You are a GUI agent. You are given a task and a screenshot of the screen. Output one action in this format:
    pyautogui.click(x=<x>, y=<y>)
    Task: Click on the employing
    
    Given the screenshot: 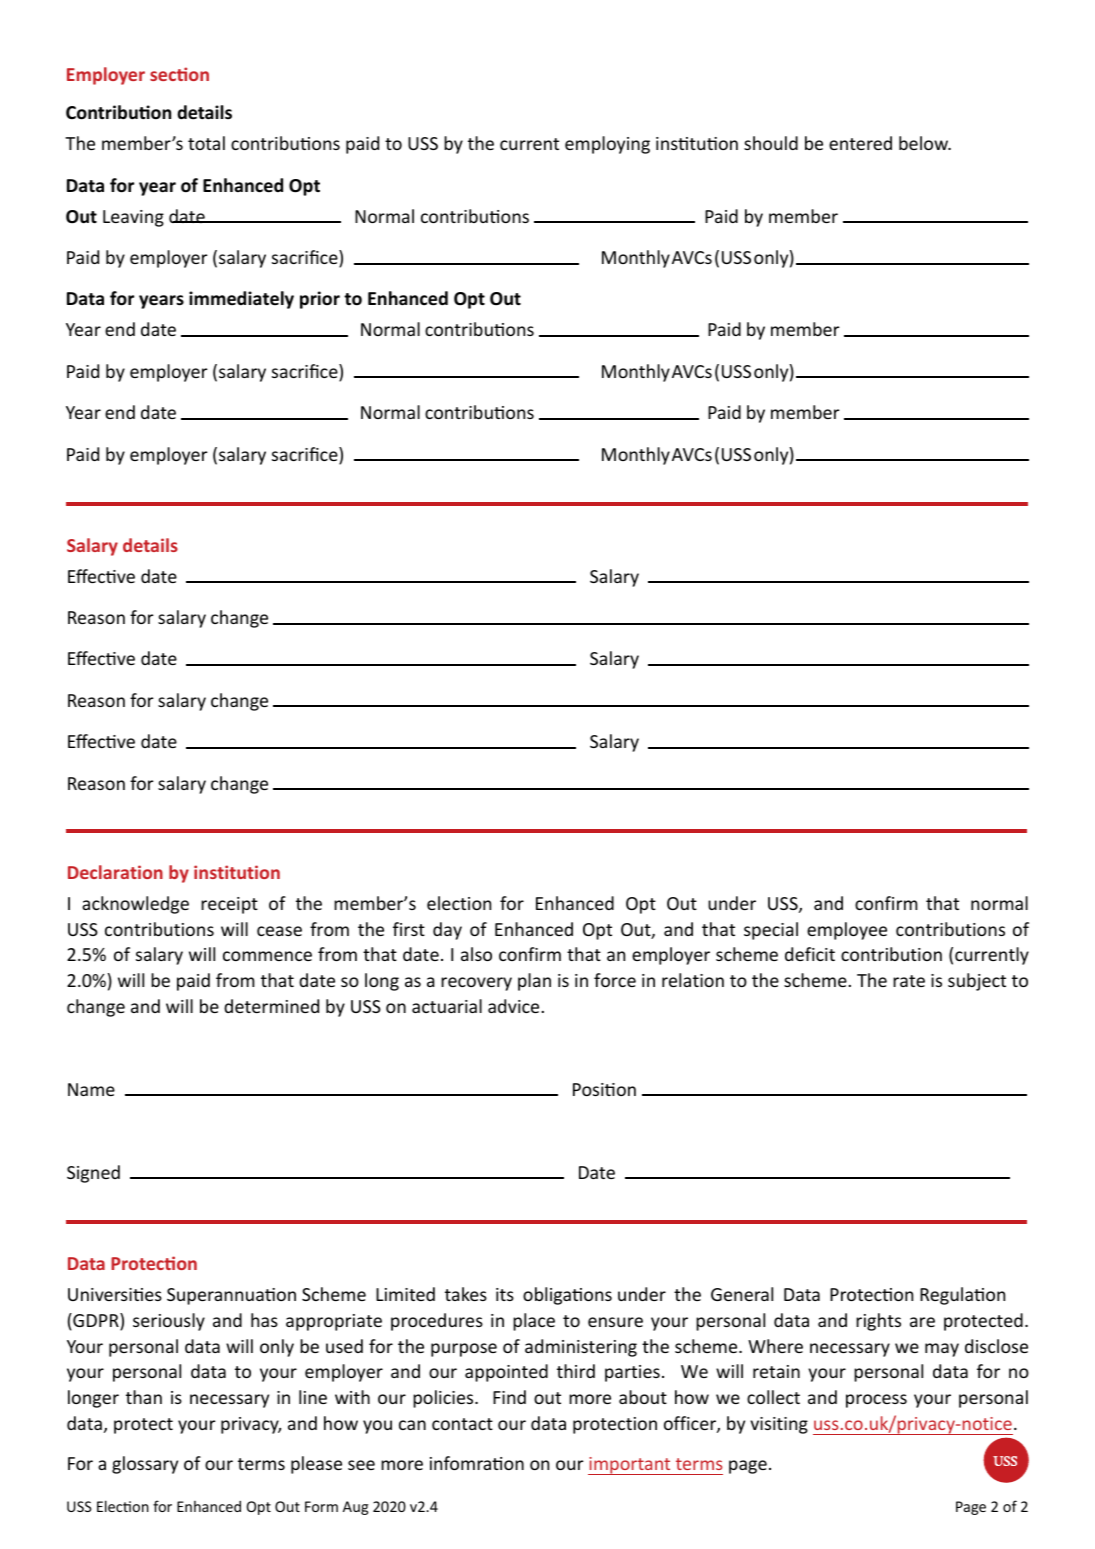 What is the action you would take?
    pyautogui.click(x=607, y=145)
